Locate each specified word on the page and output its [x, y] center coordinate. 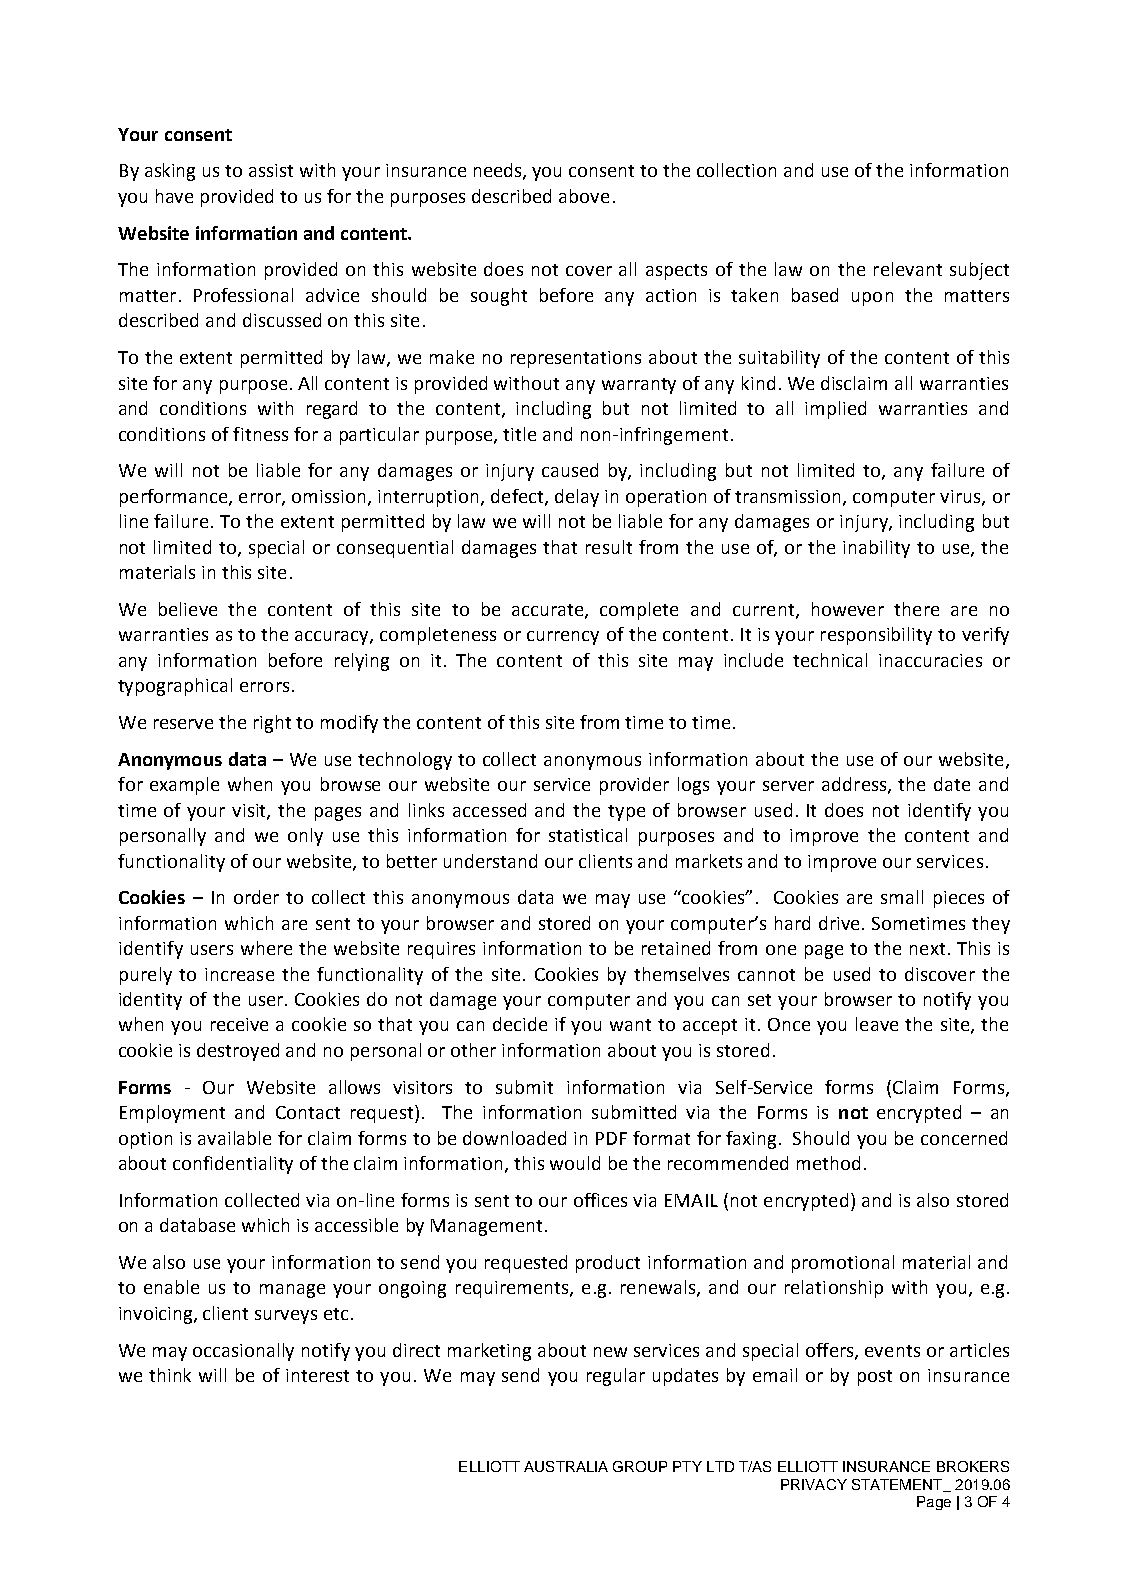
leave [877, 1024]
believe [188, 609]
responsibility [876, 636]
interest [317, 1375]
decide [520, 1024]
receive [239, 1024]
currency [563, 638]
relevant [908, 269]
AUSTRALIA [566, 1466]
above [584, 196]
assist [271, 170]
